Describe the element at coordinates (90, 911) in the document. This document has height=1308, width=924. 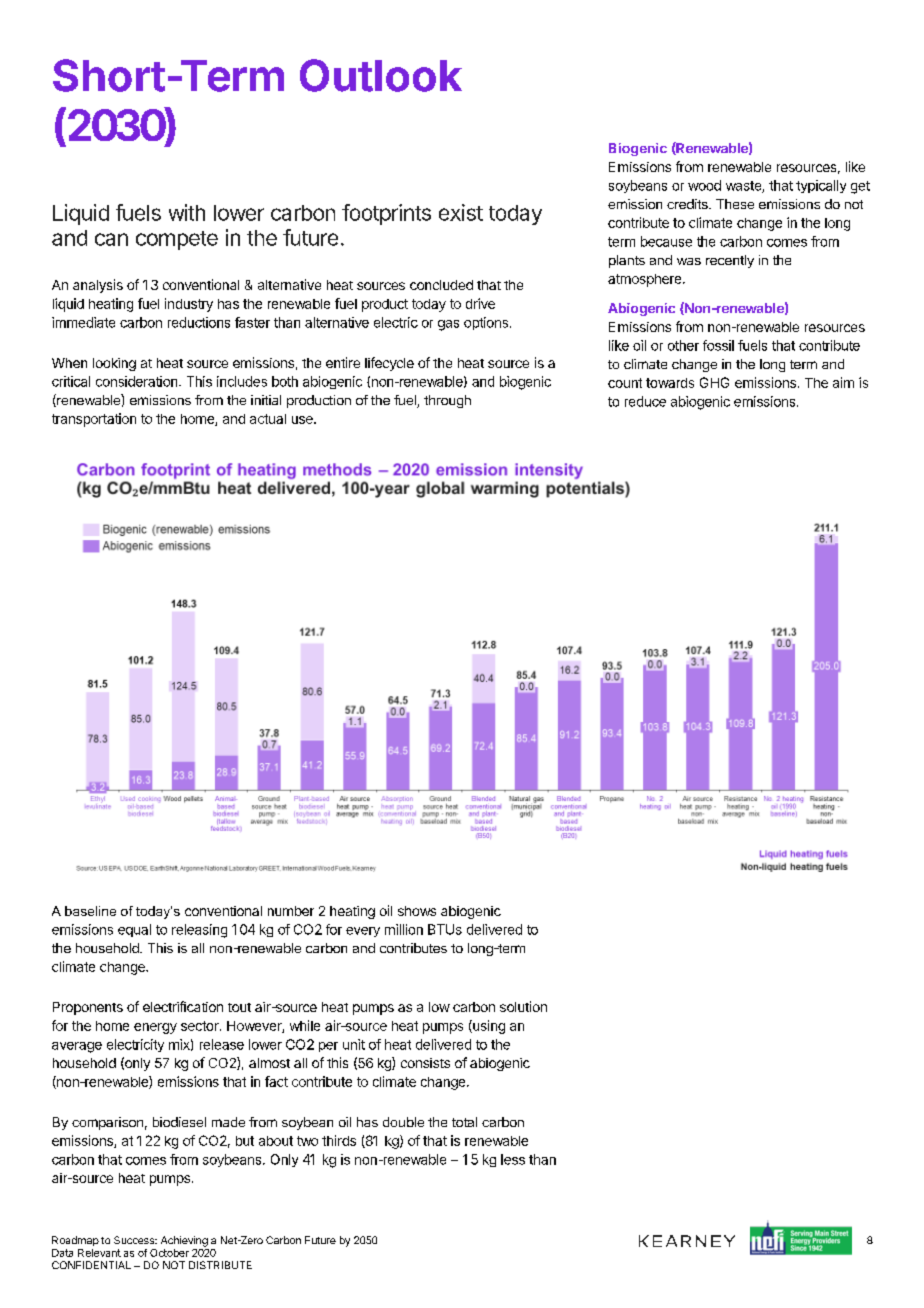
I see `baseline` at that location.
